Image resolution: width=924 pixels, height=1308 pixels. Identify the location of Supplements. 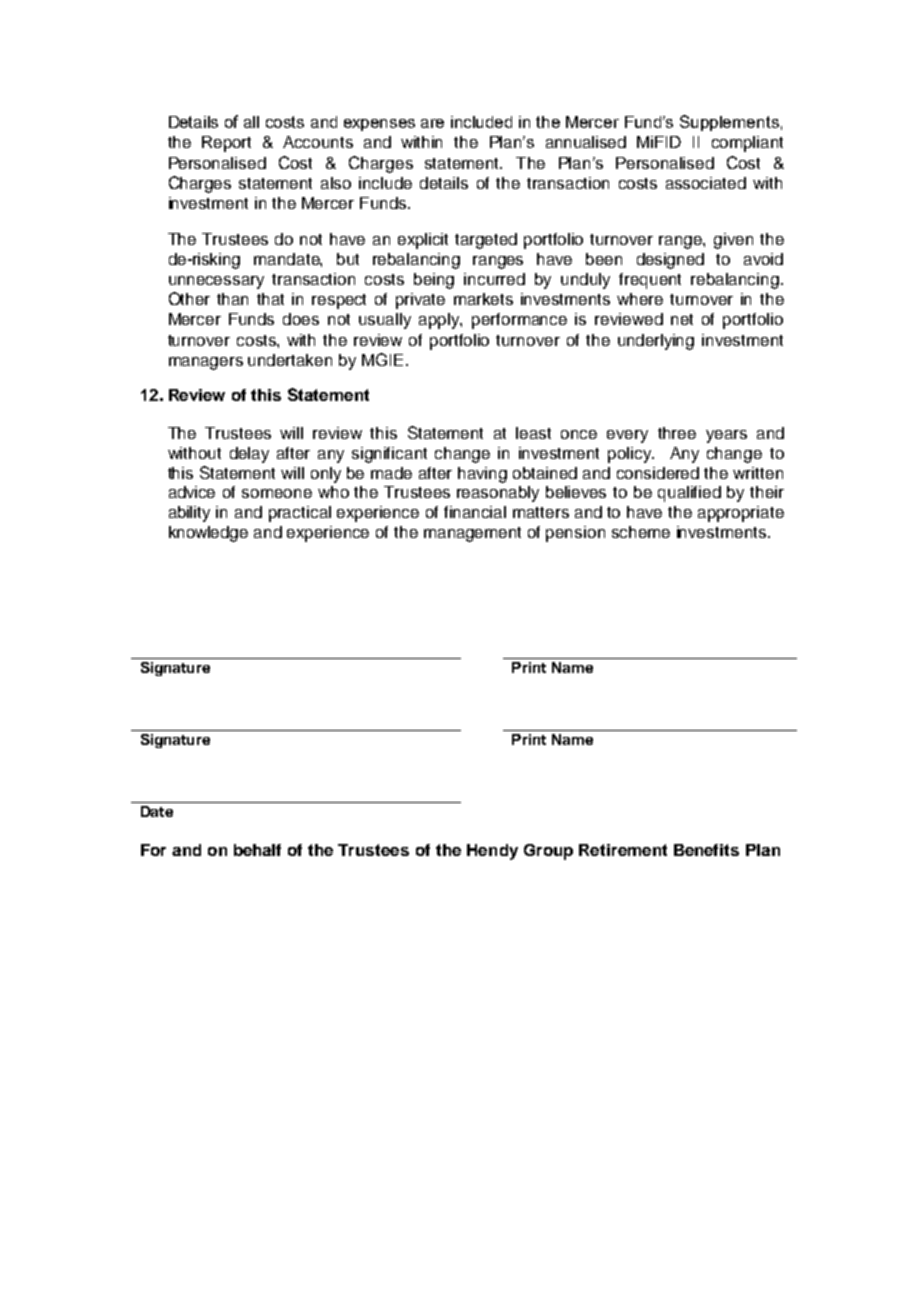
(729, 123).
